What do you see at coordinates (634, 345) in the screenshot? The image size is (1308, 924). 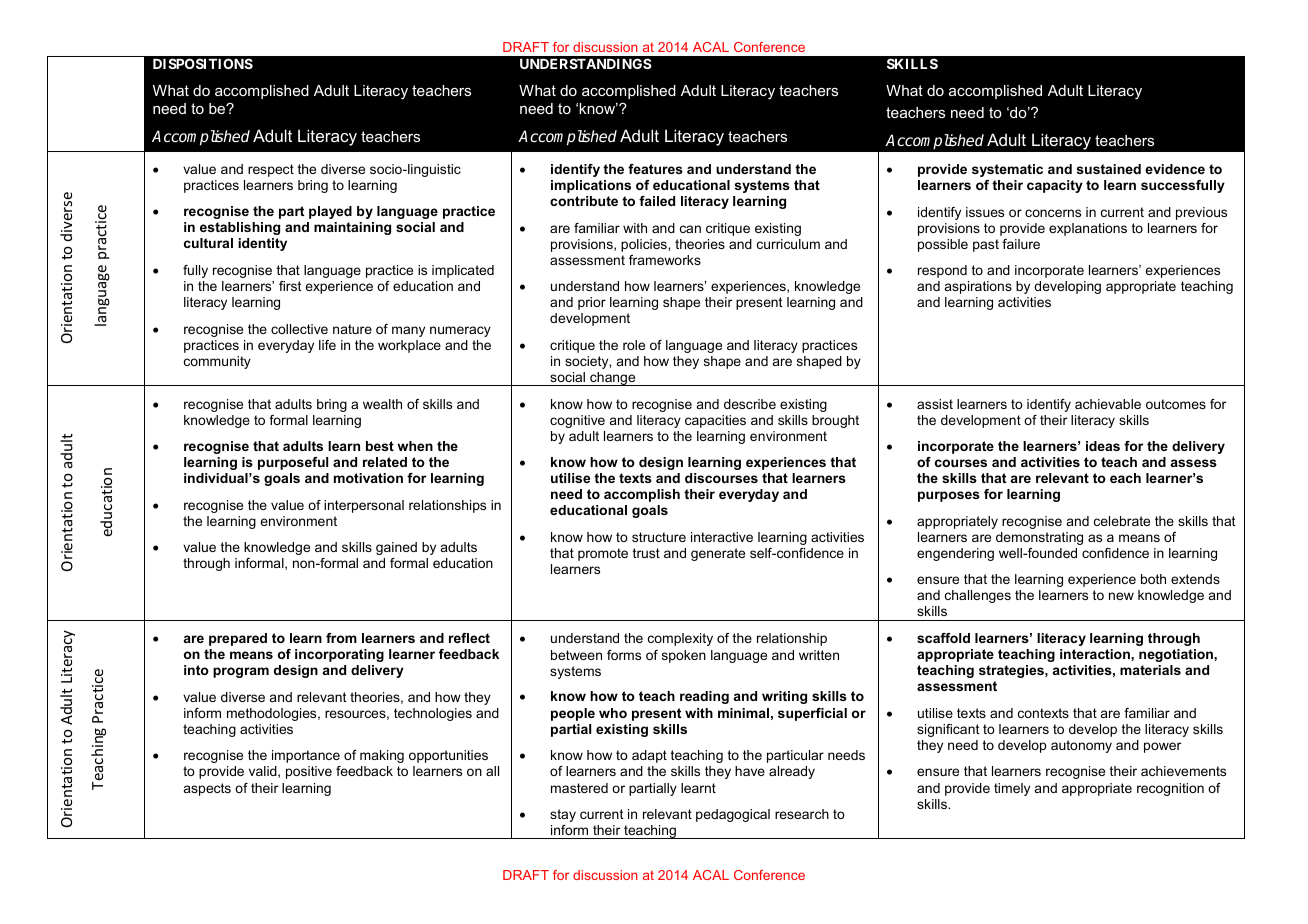 I see `role` at bounding box center [634, 345].
